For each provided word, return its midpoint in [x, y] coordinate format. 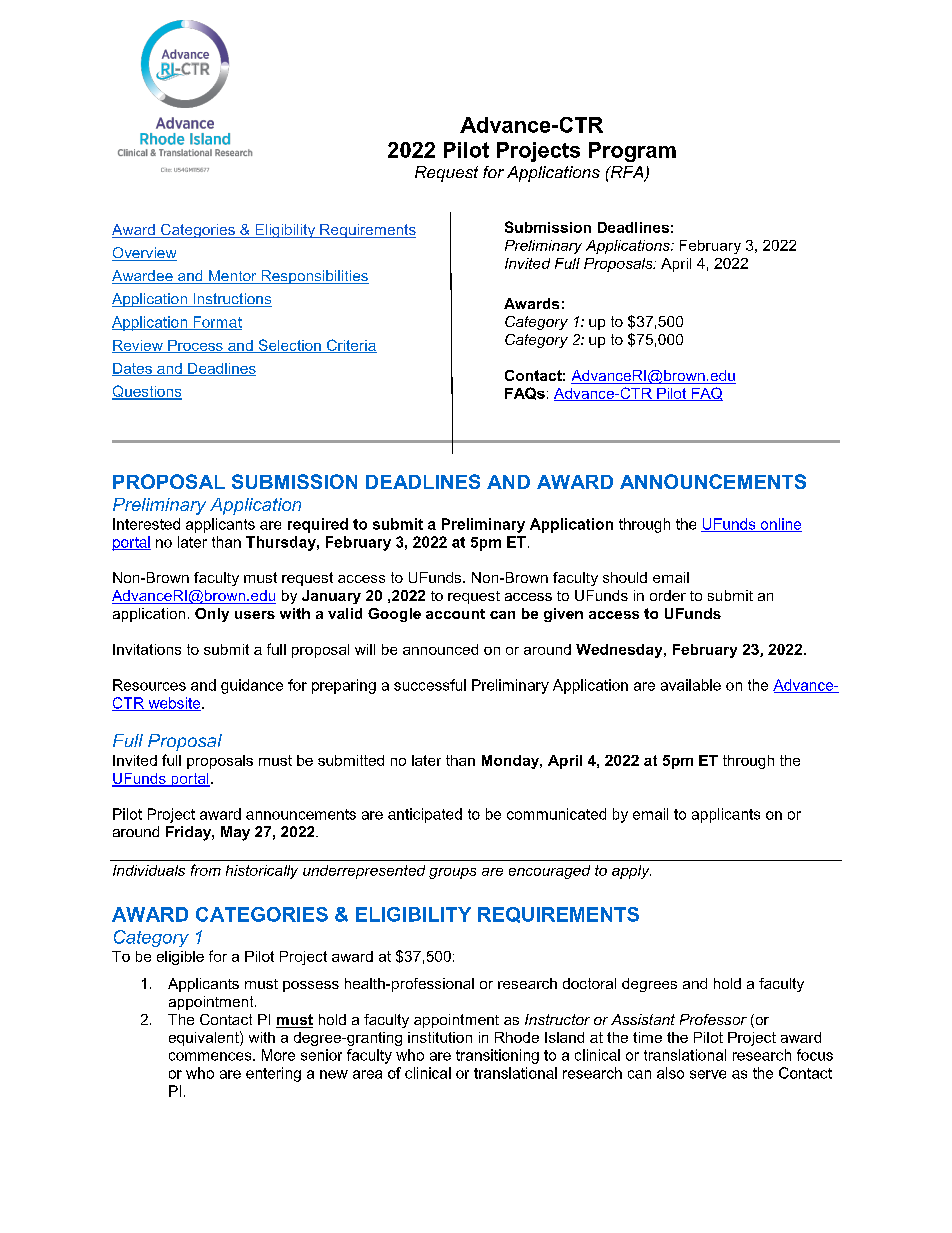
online [780, 525]
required [318, 525]
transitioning [497, 1056]
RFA [627, 173]
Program [632, 152]
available [691, 685]
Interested [146, 524]
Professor [713, 1019]
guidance [252, 686]
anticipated [425, 815]
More [278, 1055]
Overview [144, 254]
